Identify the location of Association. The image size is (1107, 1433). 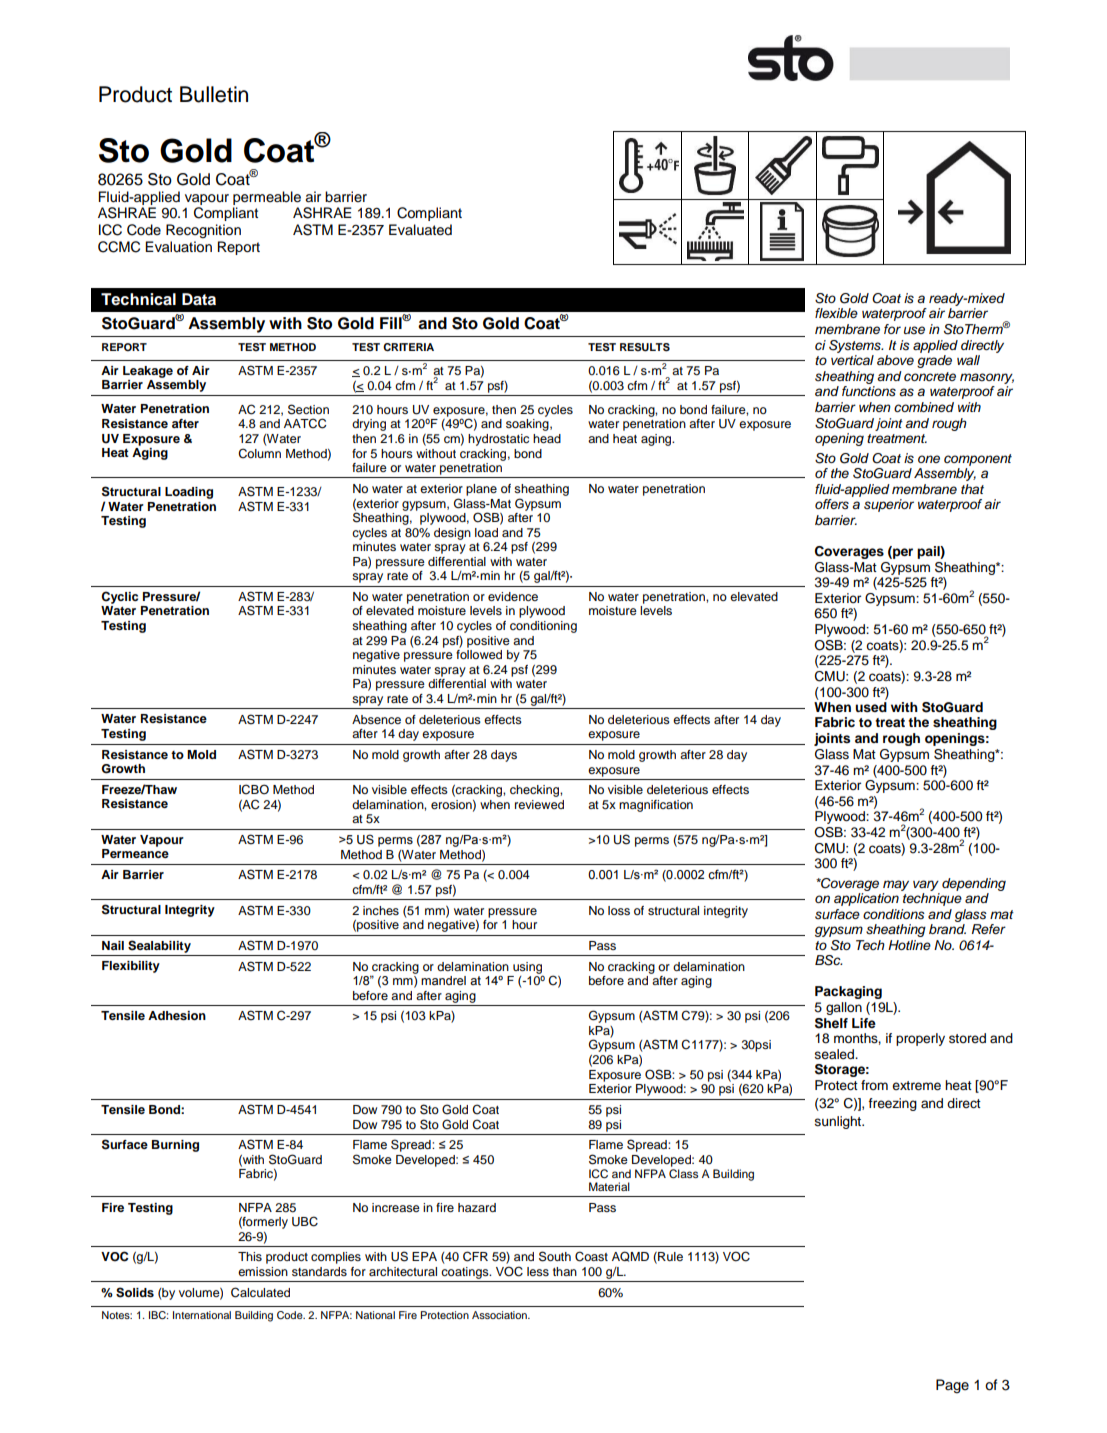
(500, 1315).
